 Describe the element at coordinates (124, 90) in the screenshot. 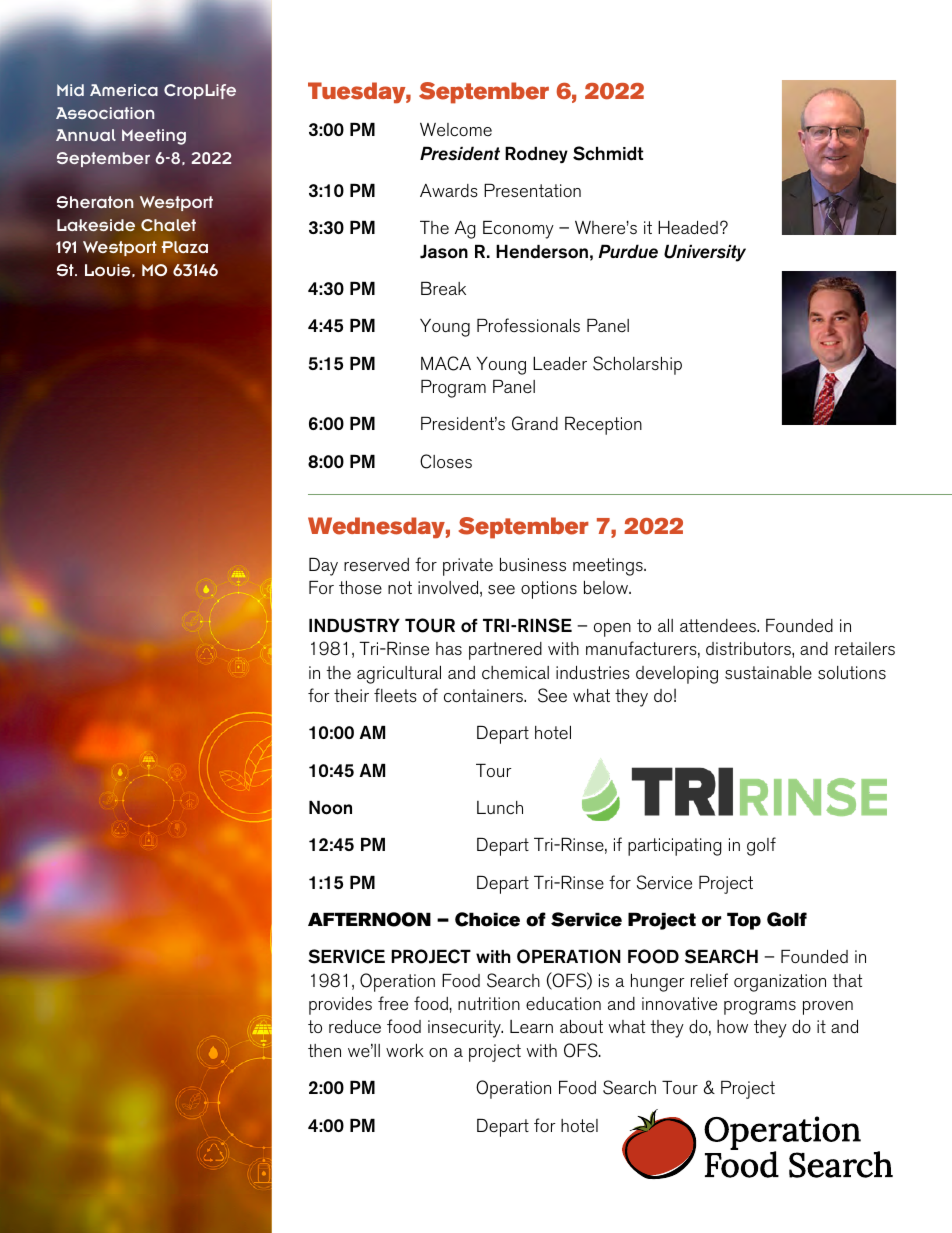

I see `America` at that location.
